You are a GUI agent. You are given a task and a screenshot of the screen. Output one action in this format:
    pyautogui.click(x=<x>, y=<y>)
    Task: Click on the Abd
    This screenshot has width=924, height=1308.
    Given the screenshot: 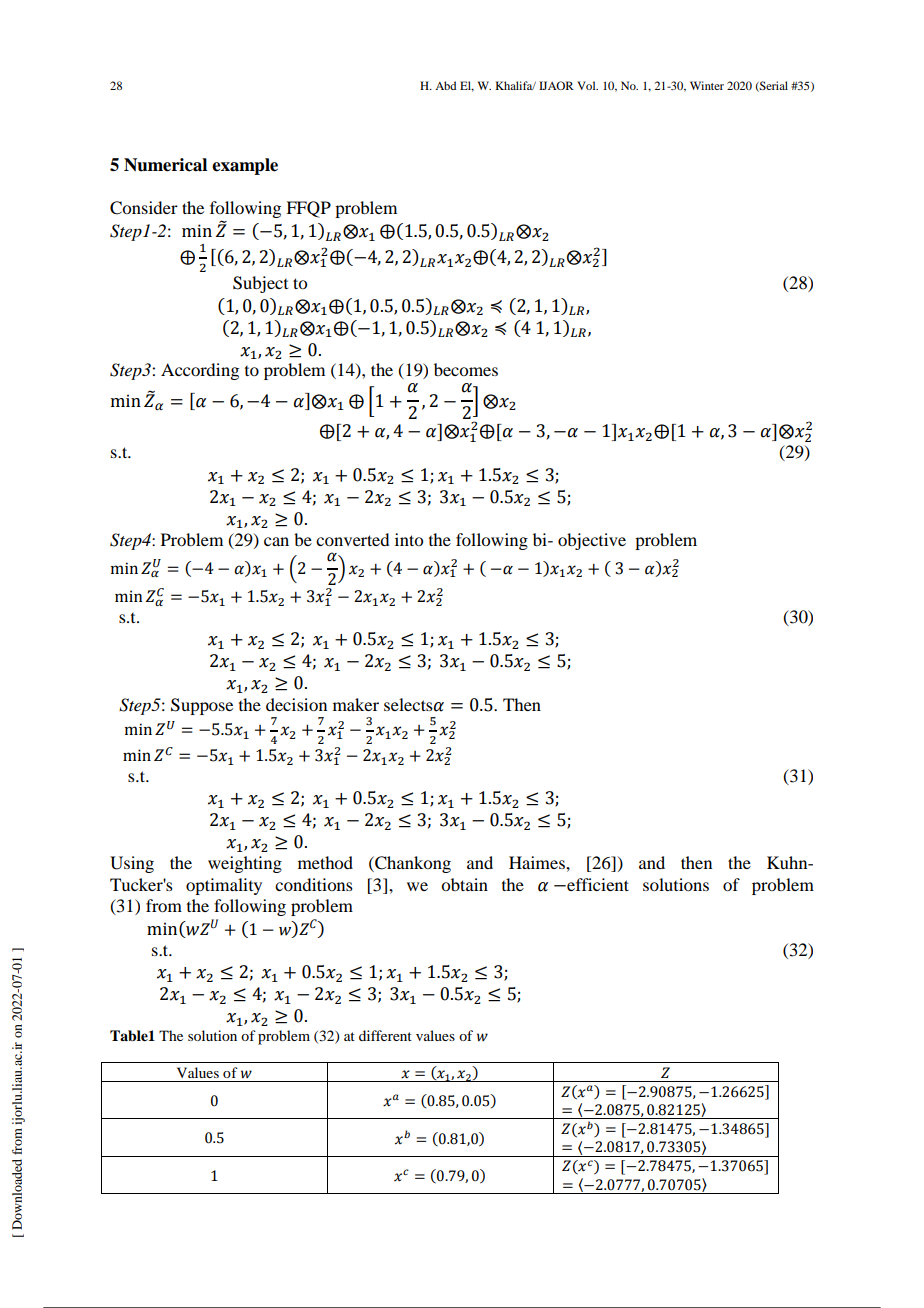 What is the action you would take?
    pyautogui.click(x=445, y=85)
